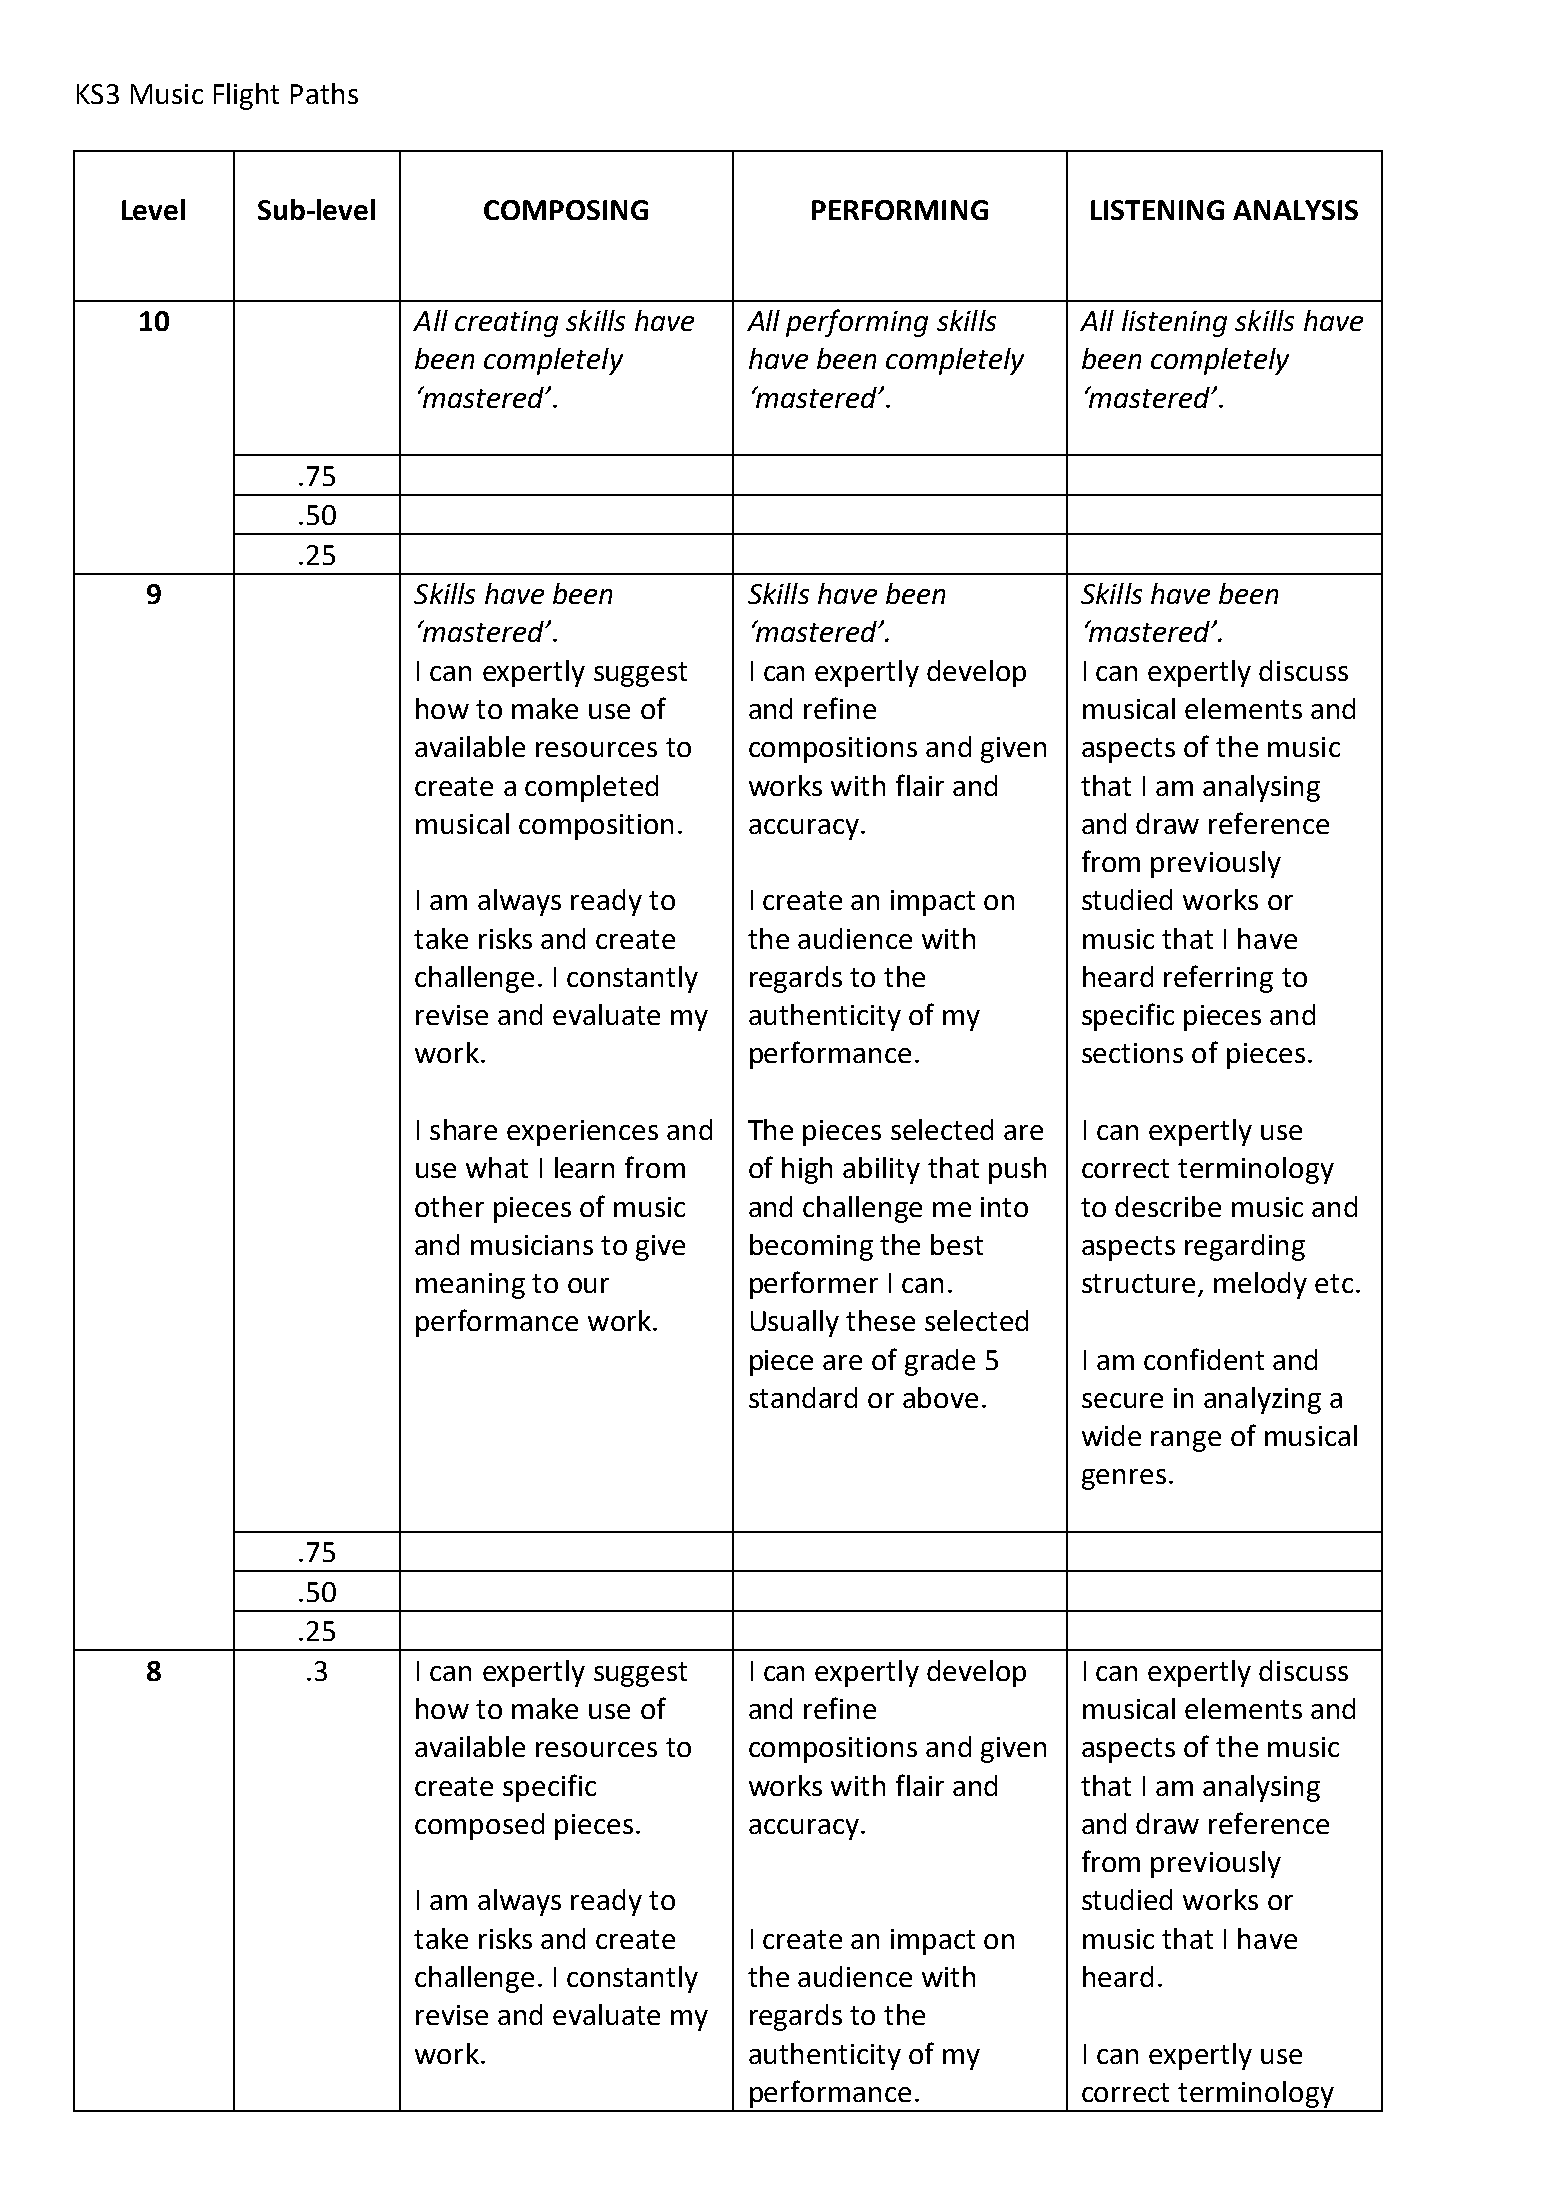 This document has width=1555, height=2199. What do you see at coordinates (1295, 210) in the document?
I see `ANALYSIS` at bounding box center [1295, 210].
